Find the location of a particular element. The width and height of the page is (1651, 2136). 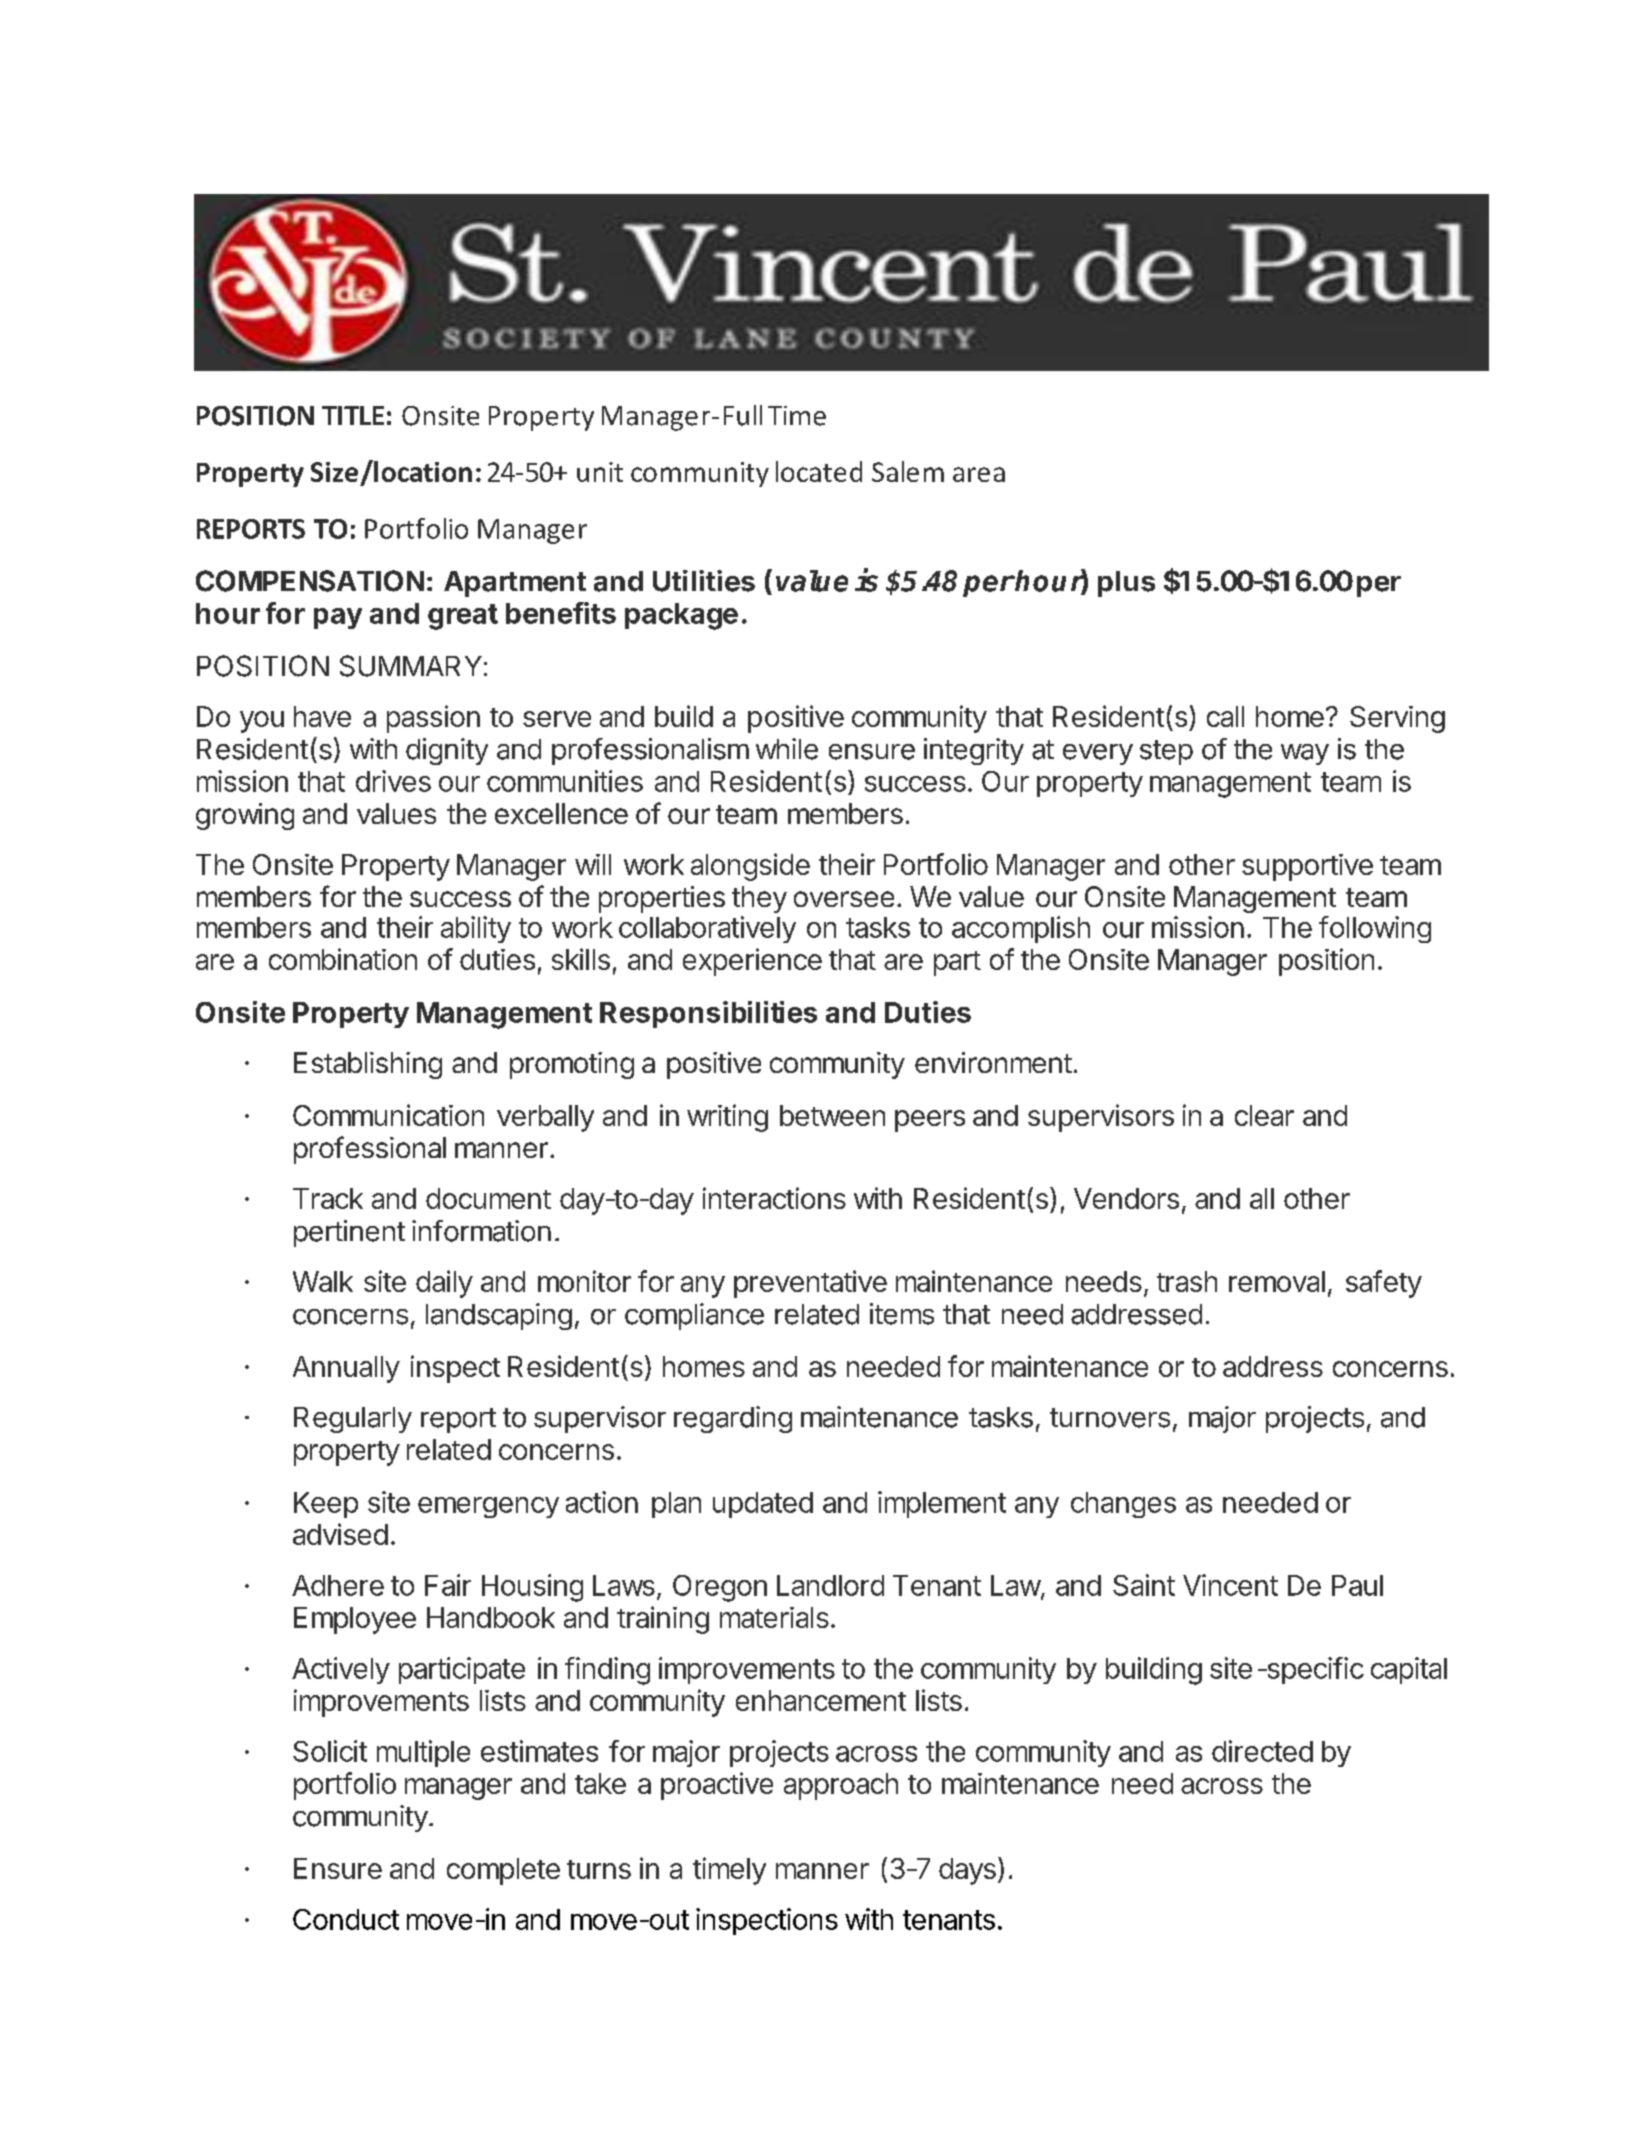

between is located at coordinates (832, 1115).
